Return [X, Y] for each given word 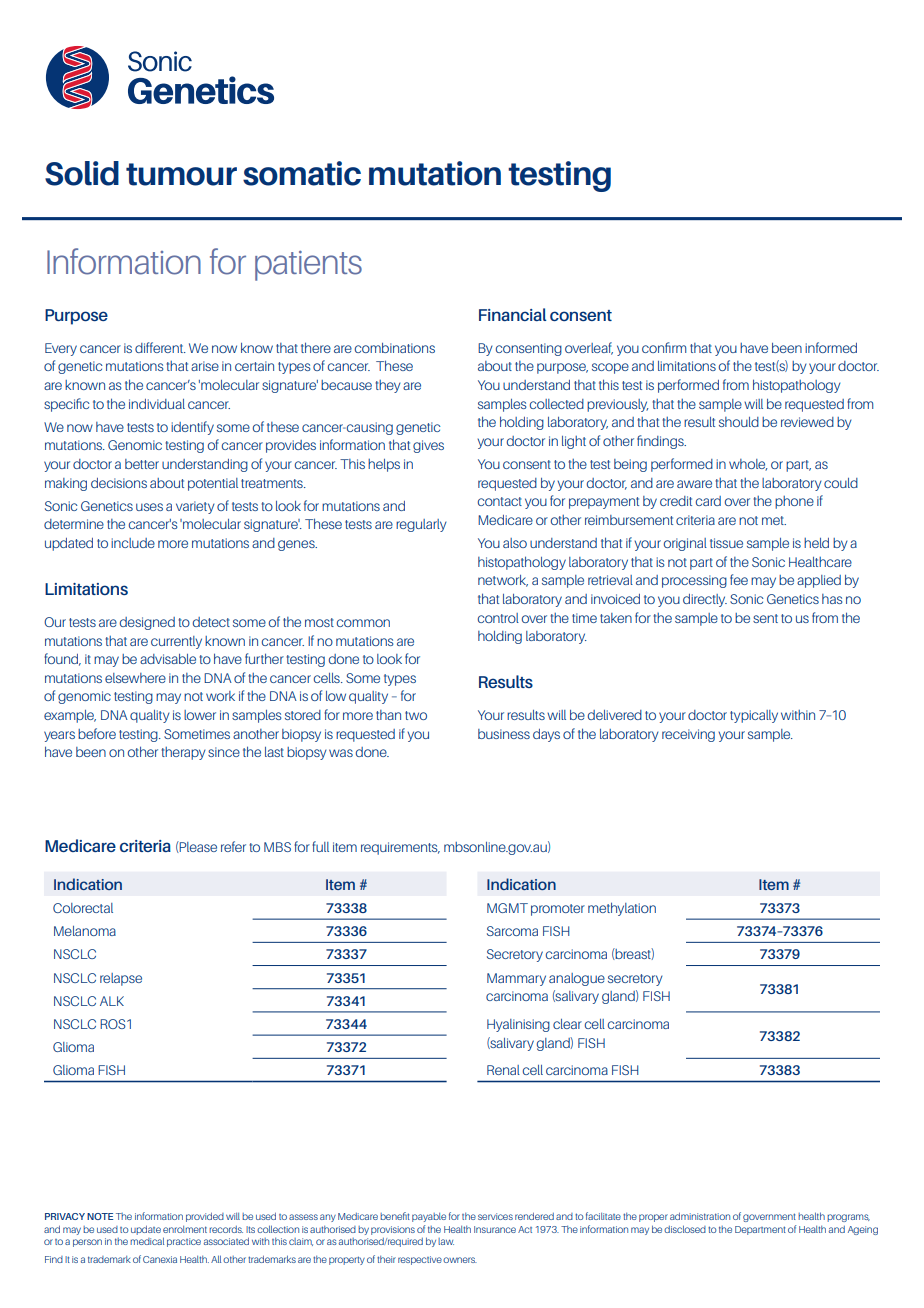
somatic [302, 173]
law [446, 1241]
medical [147, 1241]
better [142, 464]
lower [200, 715]
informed [831, 347]
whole [748, 465]
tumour [181, 174]
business [504, 734]
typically [754, 716]
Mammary [516, 979]
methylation [622, 909]
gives [428, 446]
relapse [121, 979]
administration [700, 1216]
